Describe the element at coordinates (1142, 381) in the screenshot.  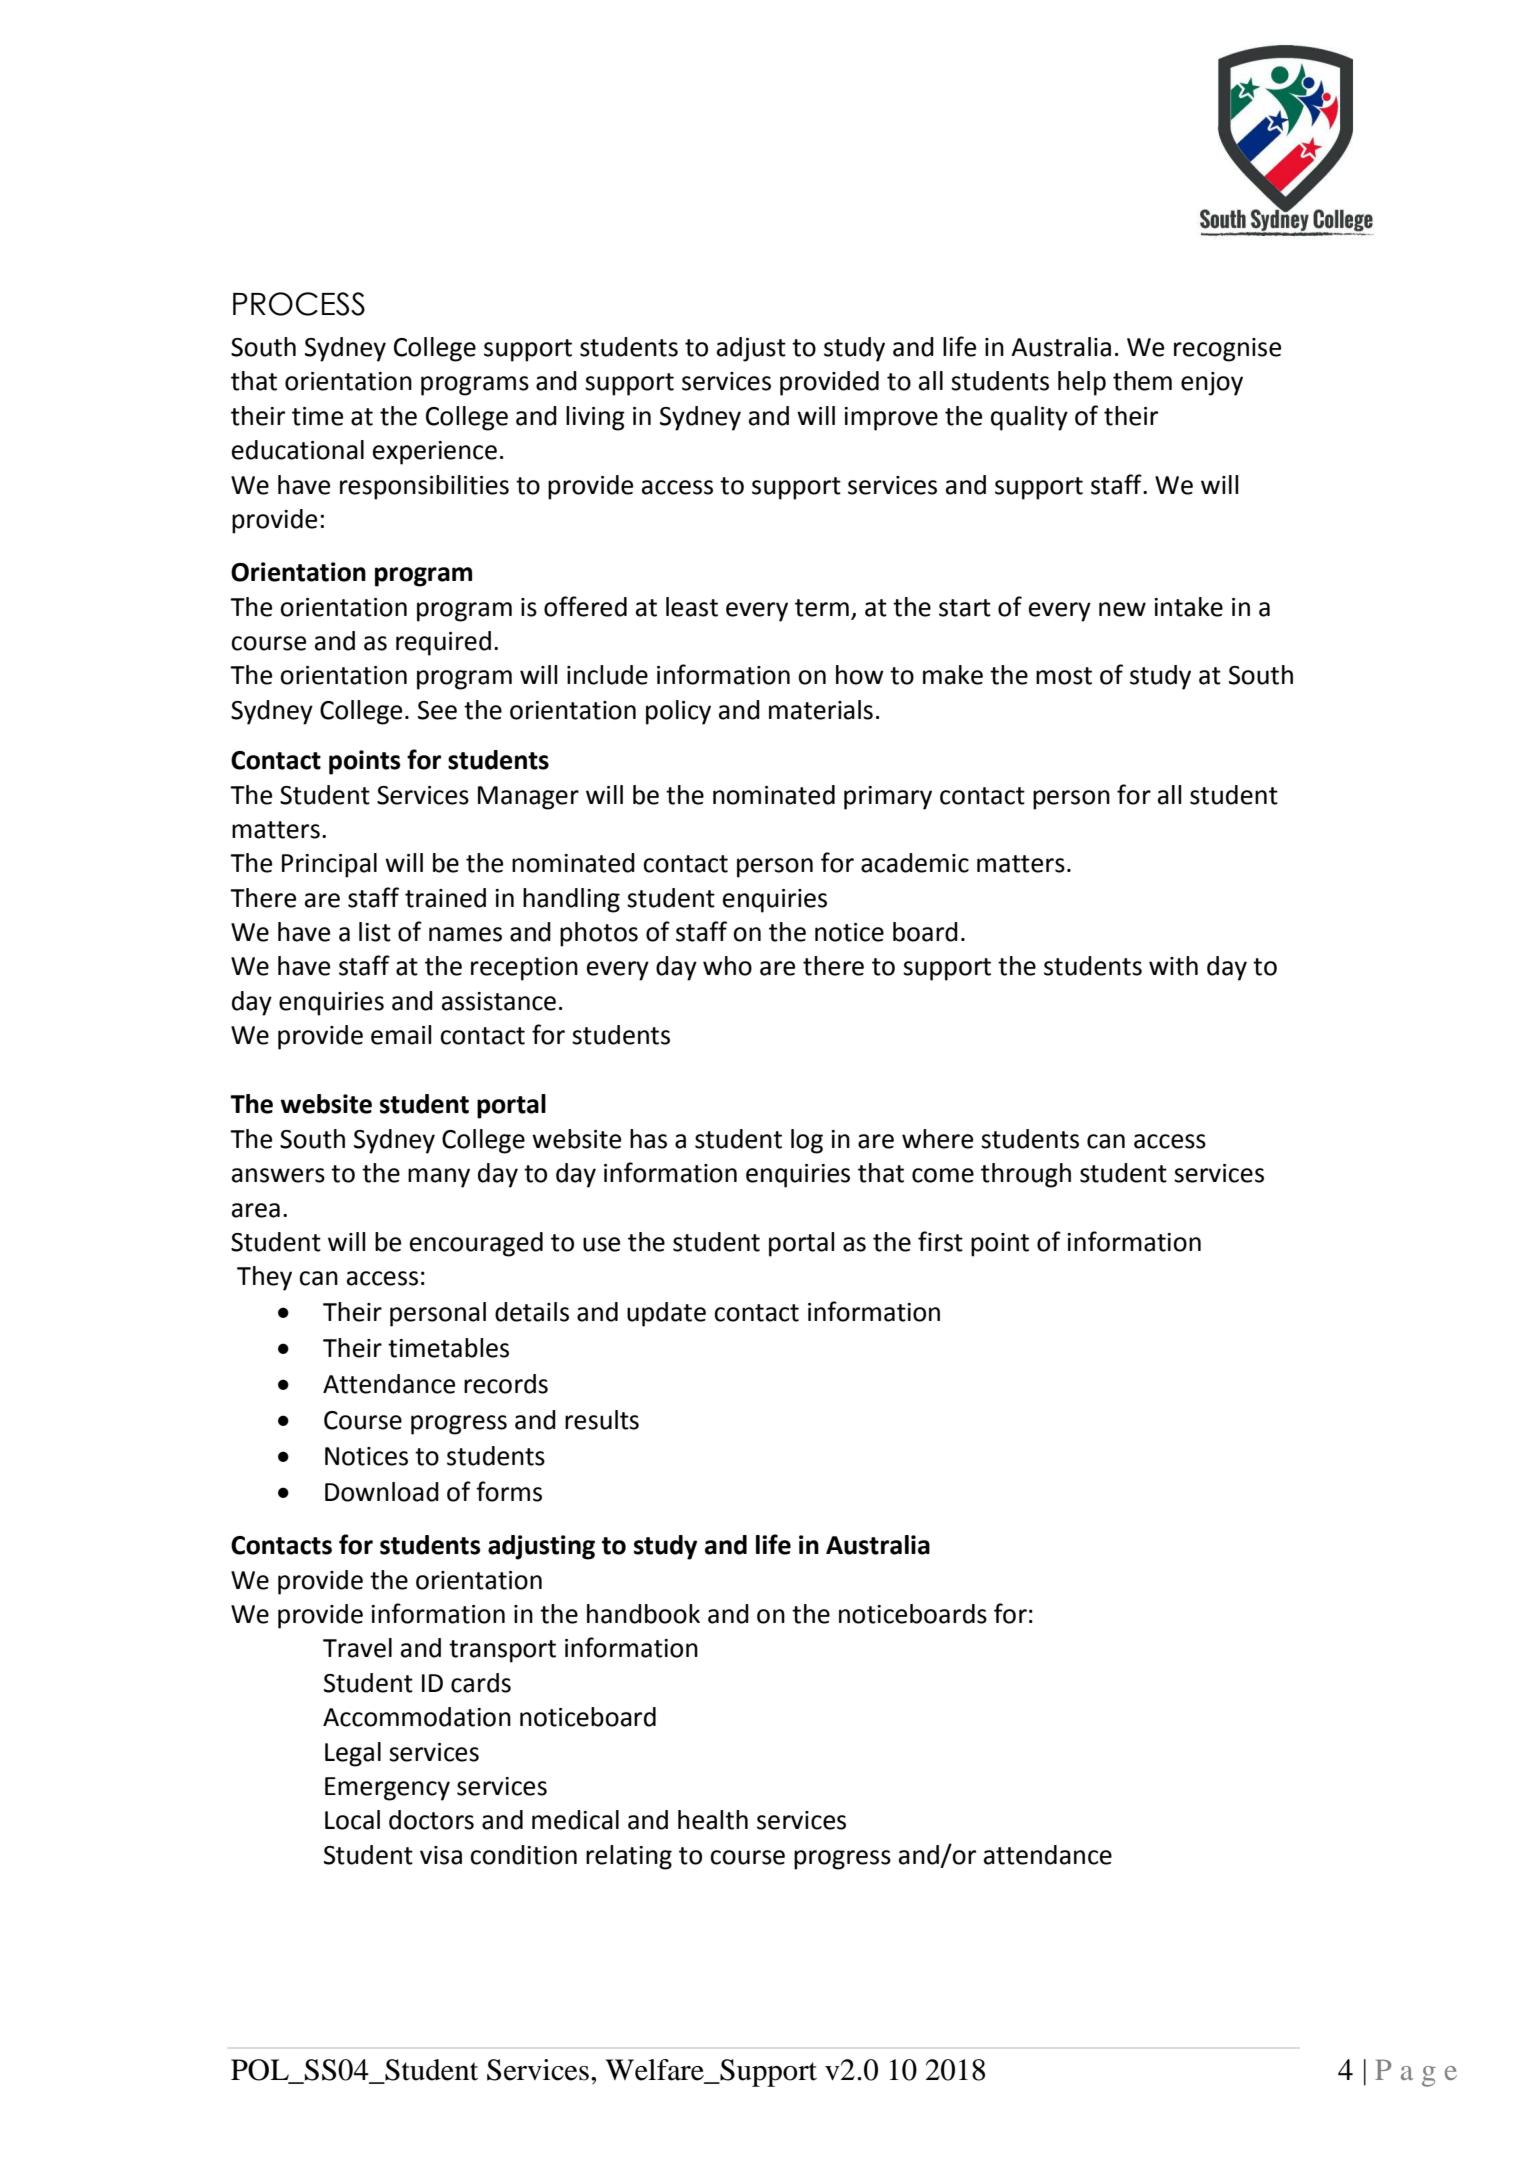
I see `them` at that location.
